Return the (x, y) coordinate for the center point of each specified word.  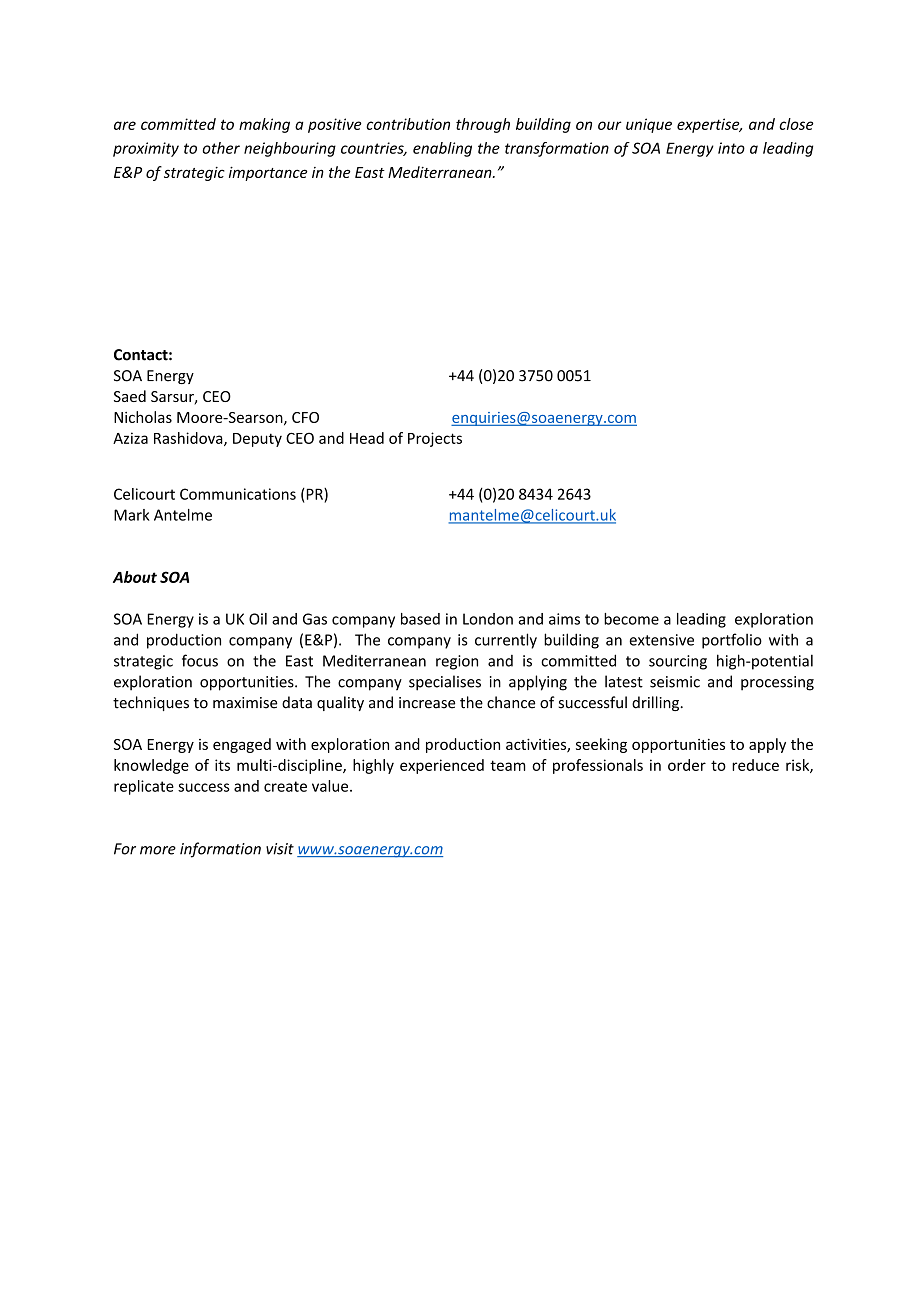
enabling (442, 149)
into (731, 148)
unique (649, 125)
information (220, 850)
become (631, 619)
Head (367, 438)
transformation (557, 149)
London (488, 619)
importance (268, 173)
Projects (435, 439)
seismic (675, 682)
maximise (245, 703)
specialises (445, 683)
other (221, 148)
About (135, 577)
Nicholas (143, 417)
